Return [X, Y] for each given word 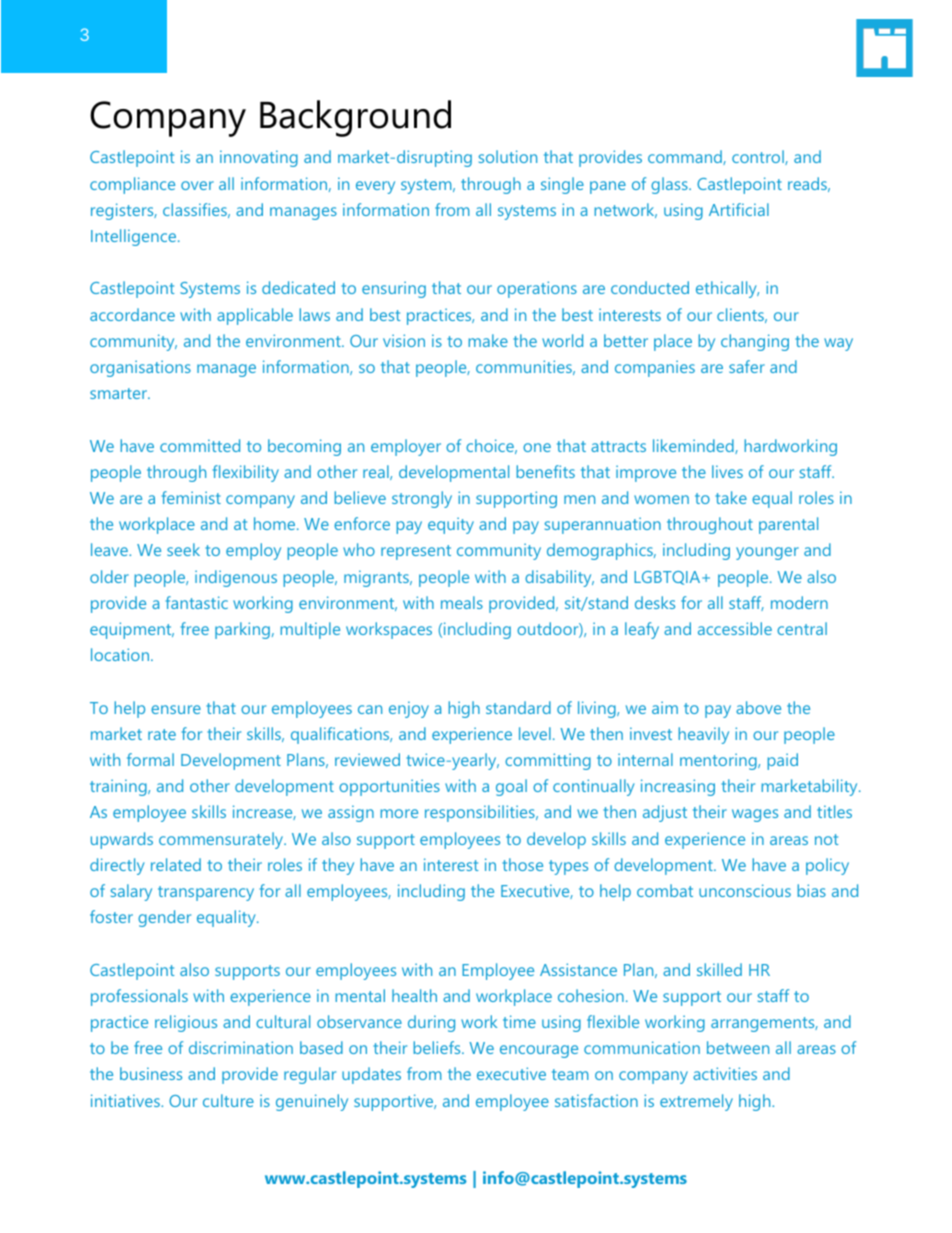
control [759, 157]
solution [508, 156]
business [151, 1073]
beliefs [438, 1047]
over [197, 185]
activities [725, 1073]
